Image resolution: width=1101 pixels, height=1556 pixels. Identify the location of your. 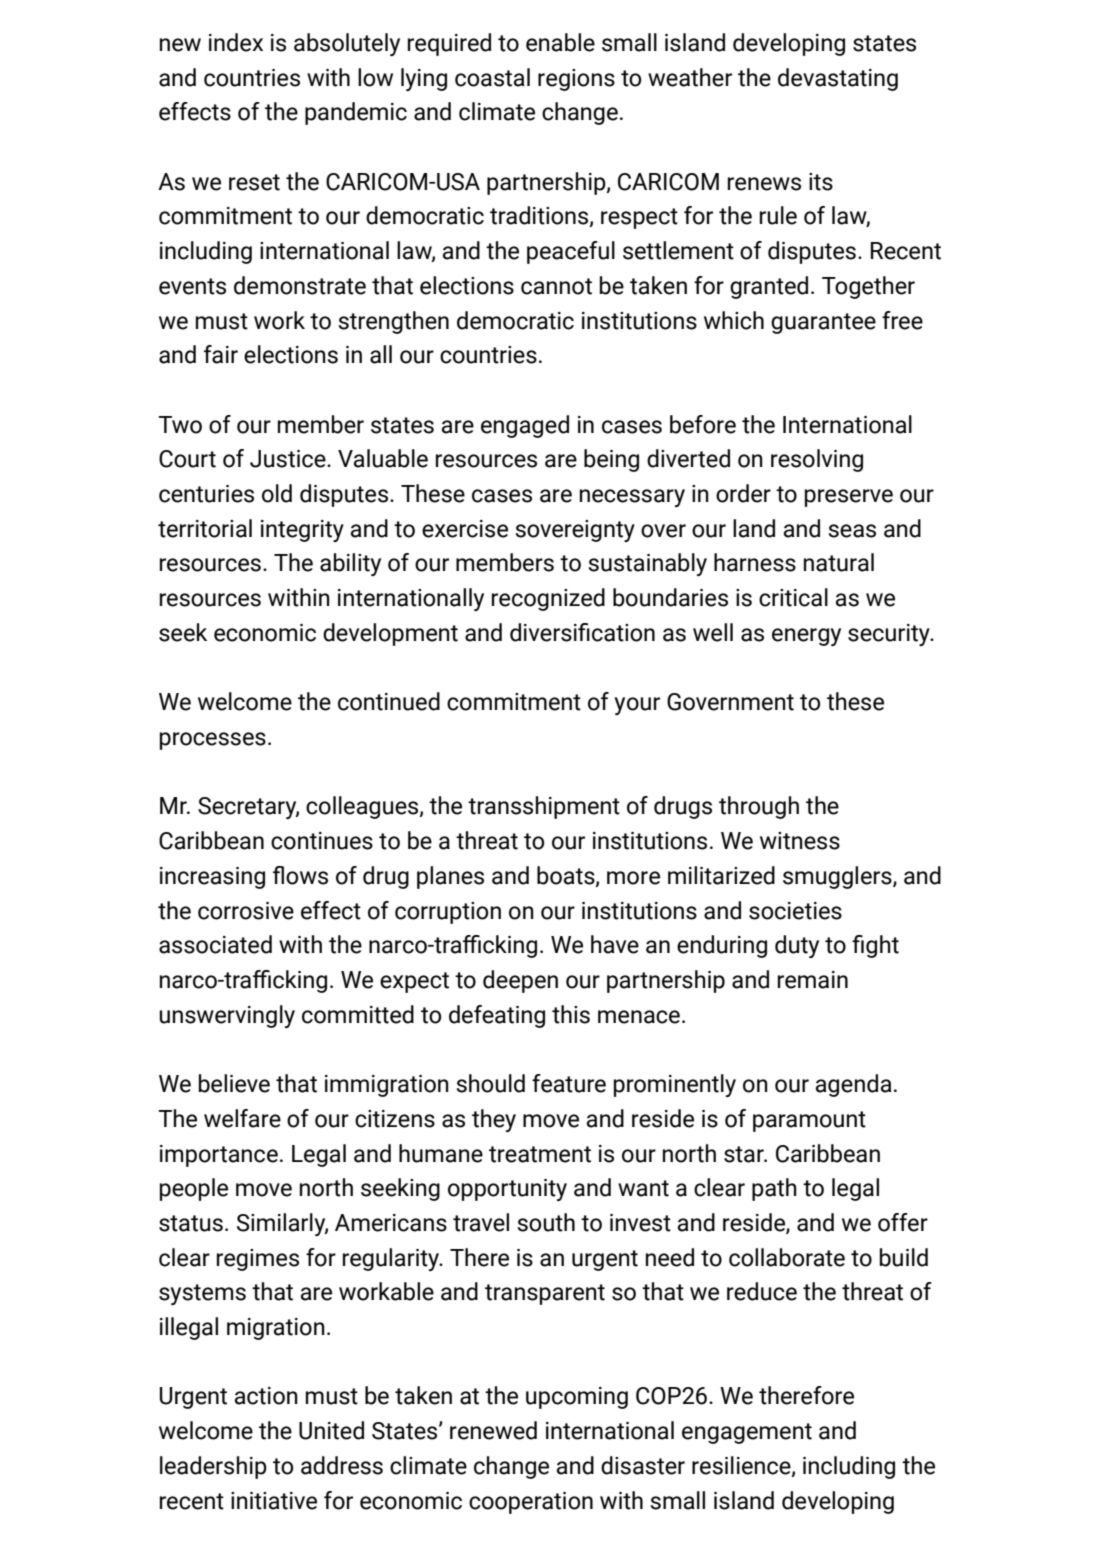
(637, 706).
